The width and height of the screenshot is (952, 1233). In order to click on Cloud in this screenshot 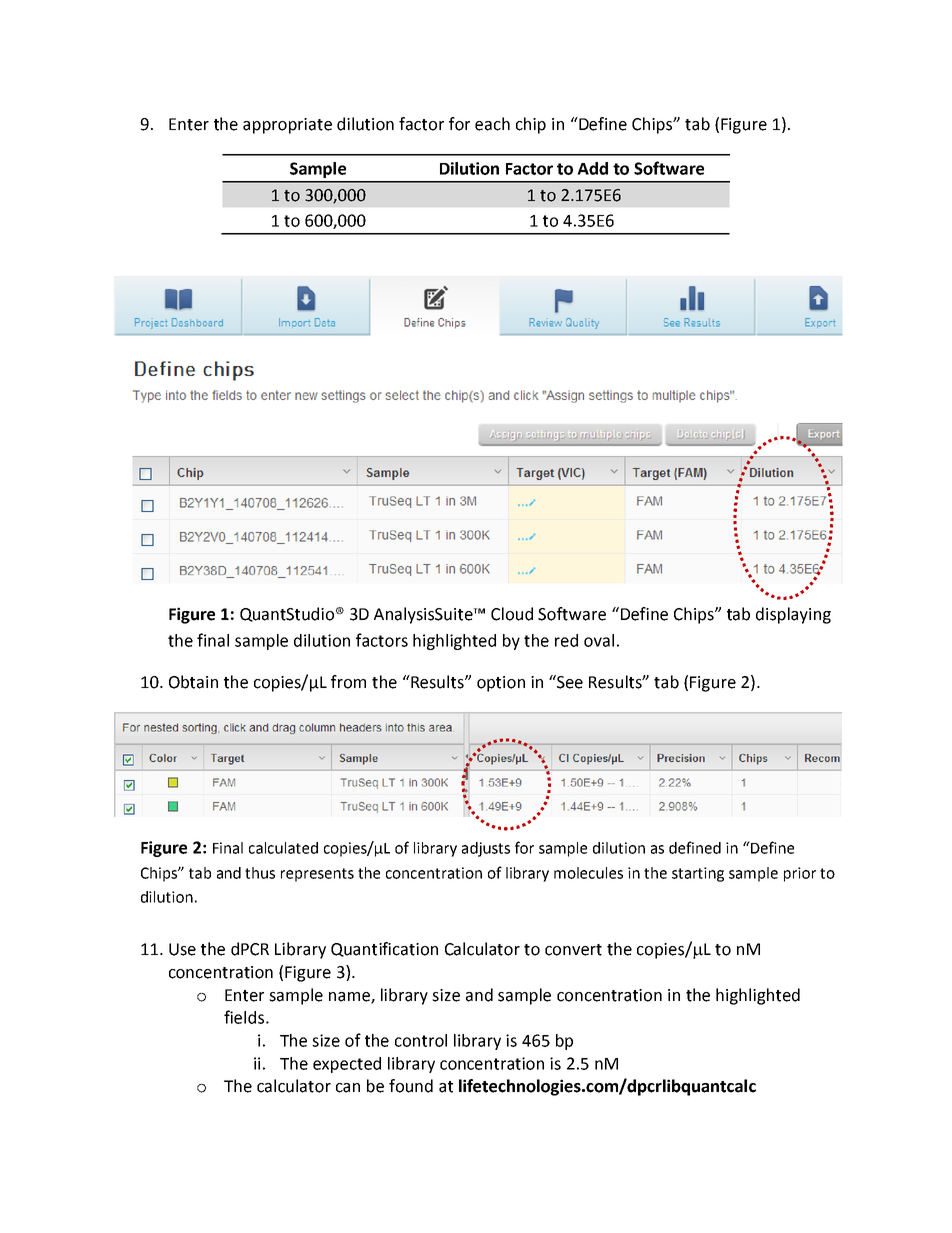, I will do `click(512, 614)`.
